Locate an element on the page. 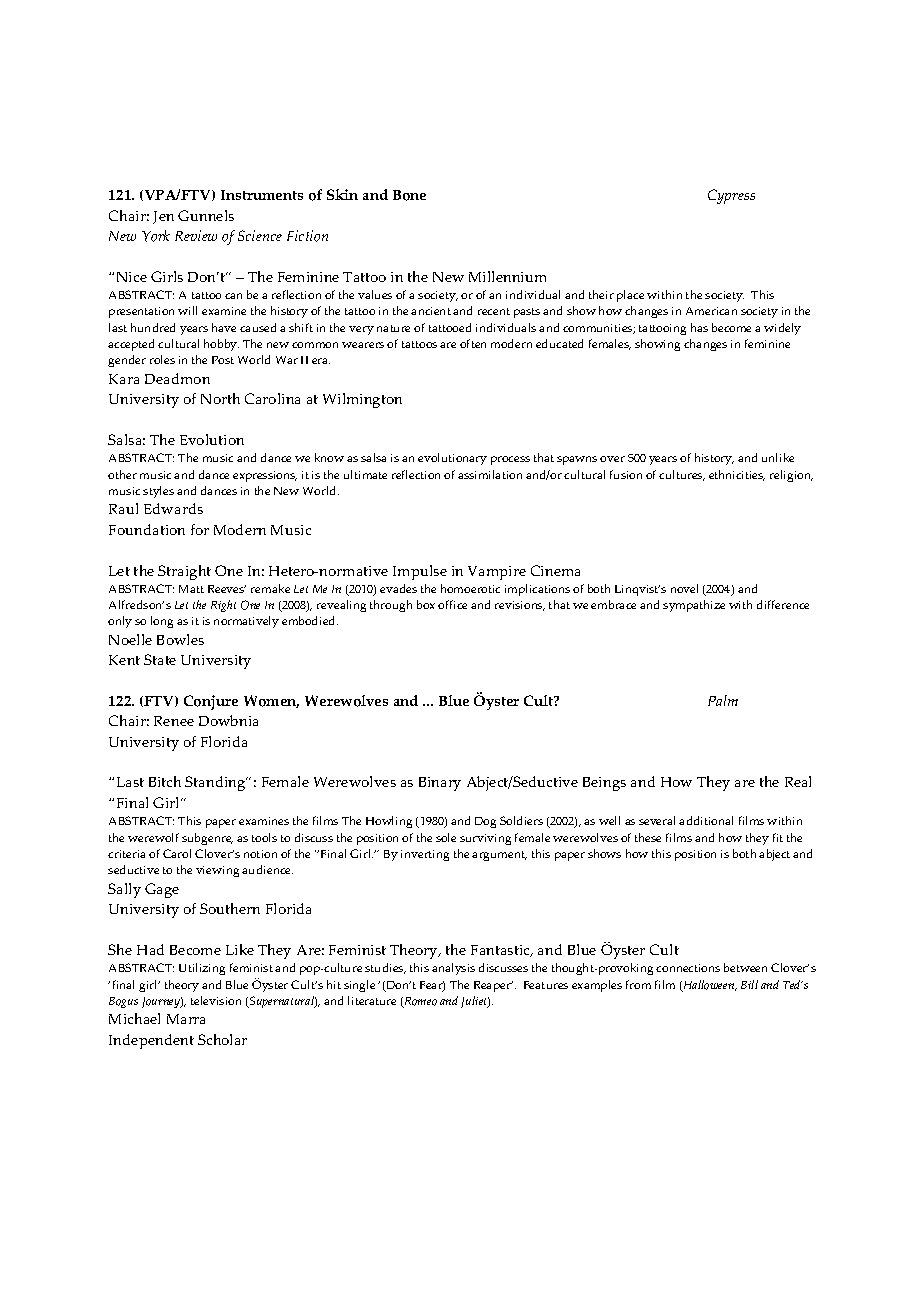  Right is located at coordinates (223, 606).
